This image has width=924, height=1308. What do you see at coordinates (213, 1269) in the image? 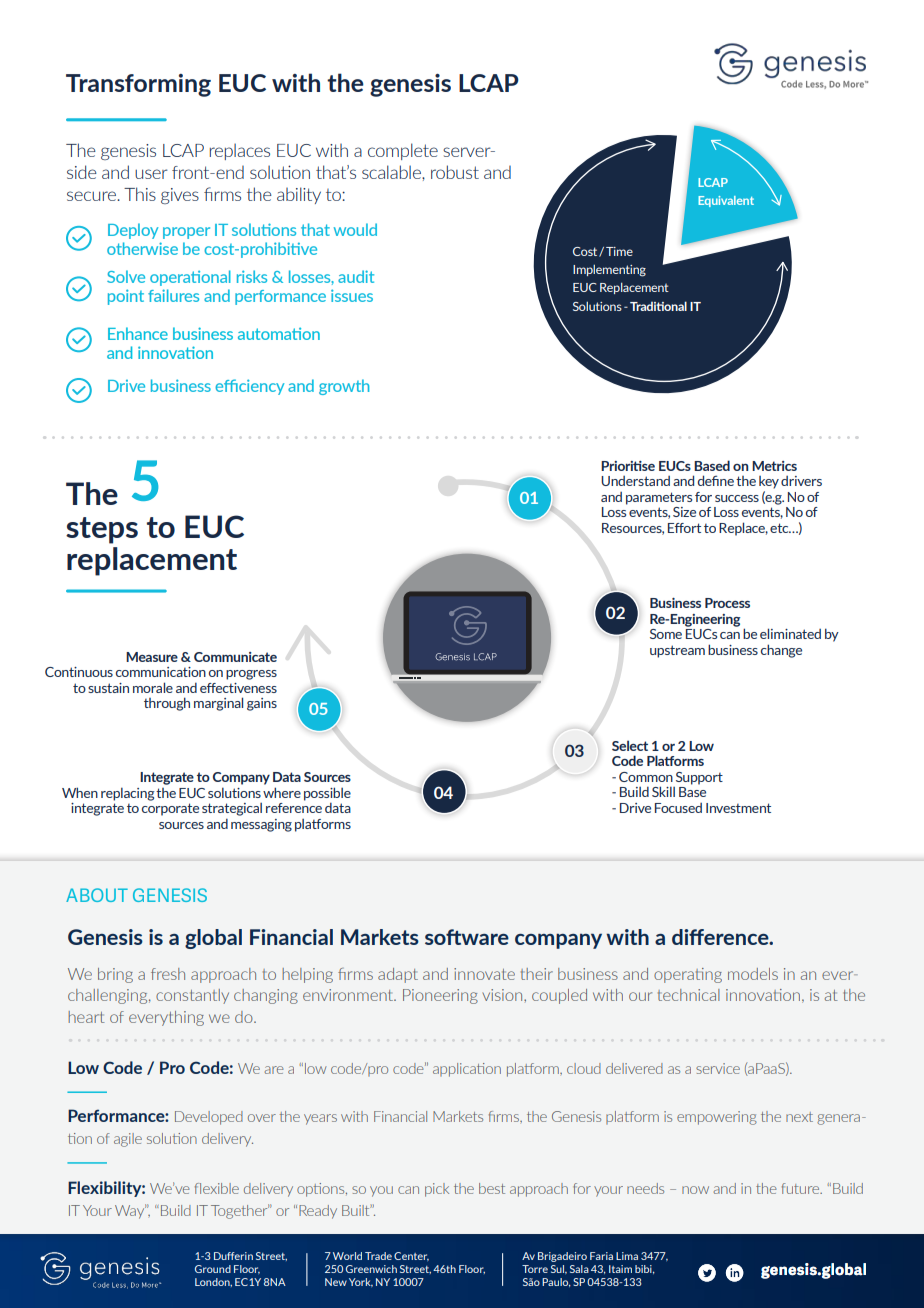
I see `Ground` at bounding box center [213, 1269].
